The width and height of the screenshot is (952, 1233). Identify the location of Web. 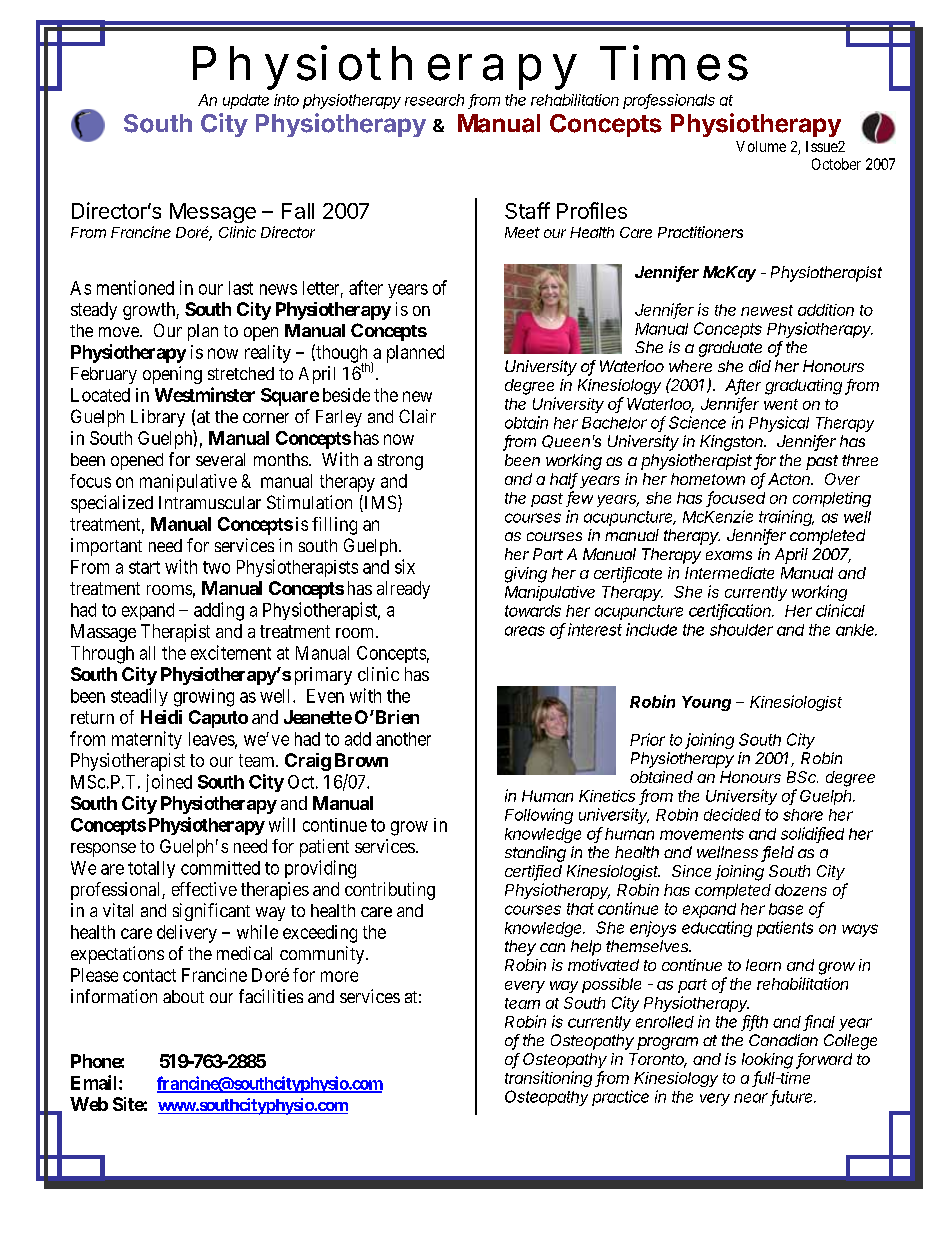
(89, 1104).
